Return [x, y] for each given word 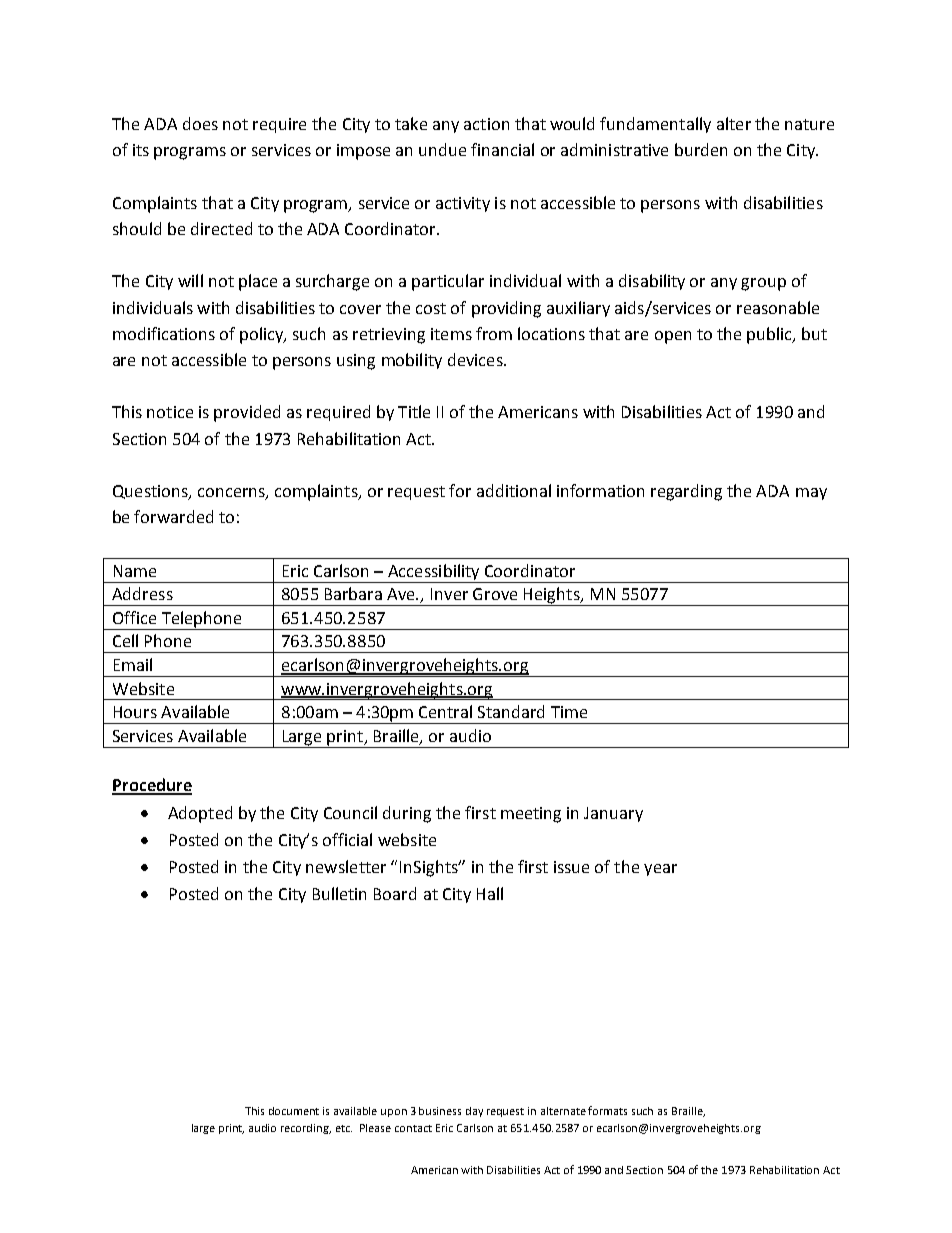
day [474, 1112]
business [440, 1111]
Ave [402, 594]
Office [134, 617]
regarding [686, 492]
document [294, 1111]
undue [442, 149]
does [200, 123]
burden [701, 149]
